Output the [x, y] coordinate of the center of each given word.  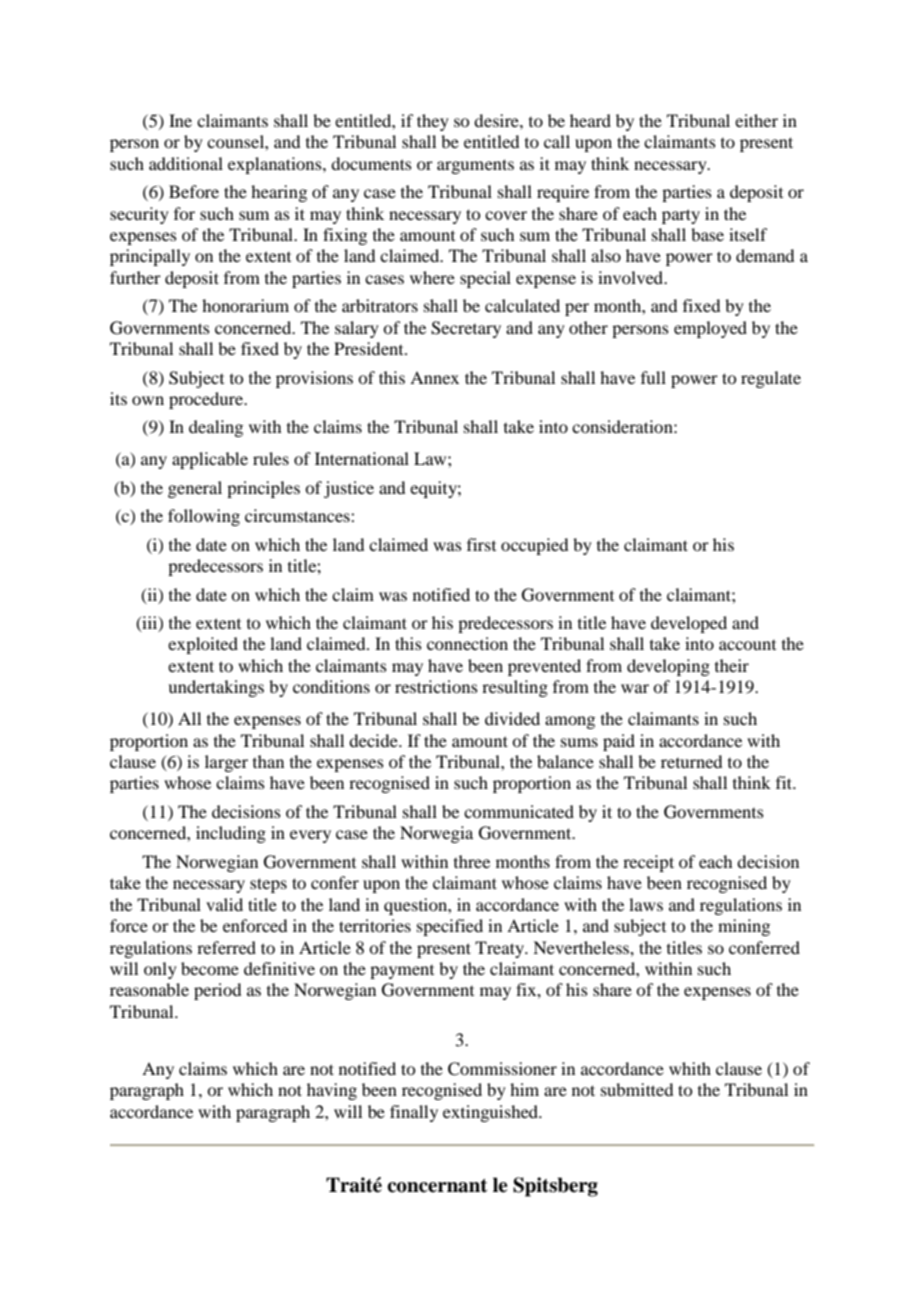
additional [186, 163]
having [332, 1091]
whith [690, 1068]
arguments [475, 166]
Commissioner [502, 1069]
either [756, 120]
